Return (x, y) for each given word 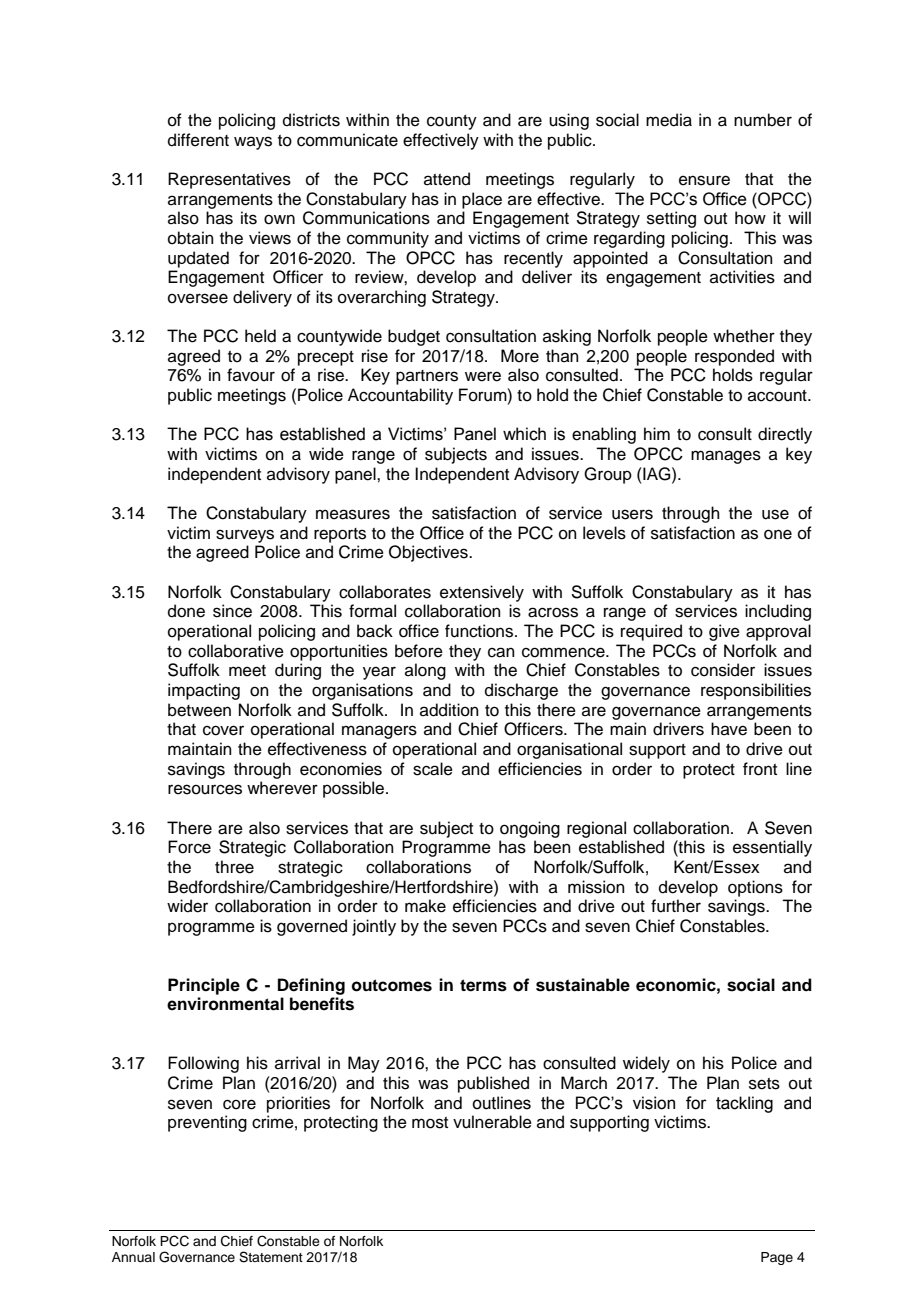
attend (447, 179)
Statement (271, 1257)
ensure (704, 180)
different (198, 140)
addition (449, 710)
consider (723, 670)
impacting (204, 691)
